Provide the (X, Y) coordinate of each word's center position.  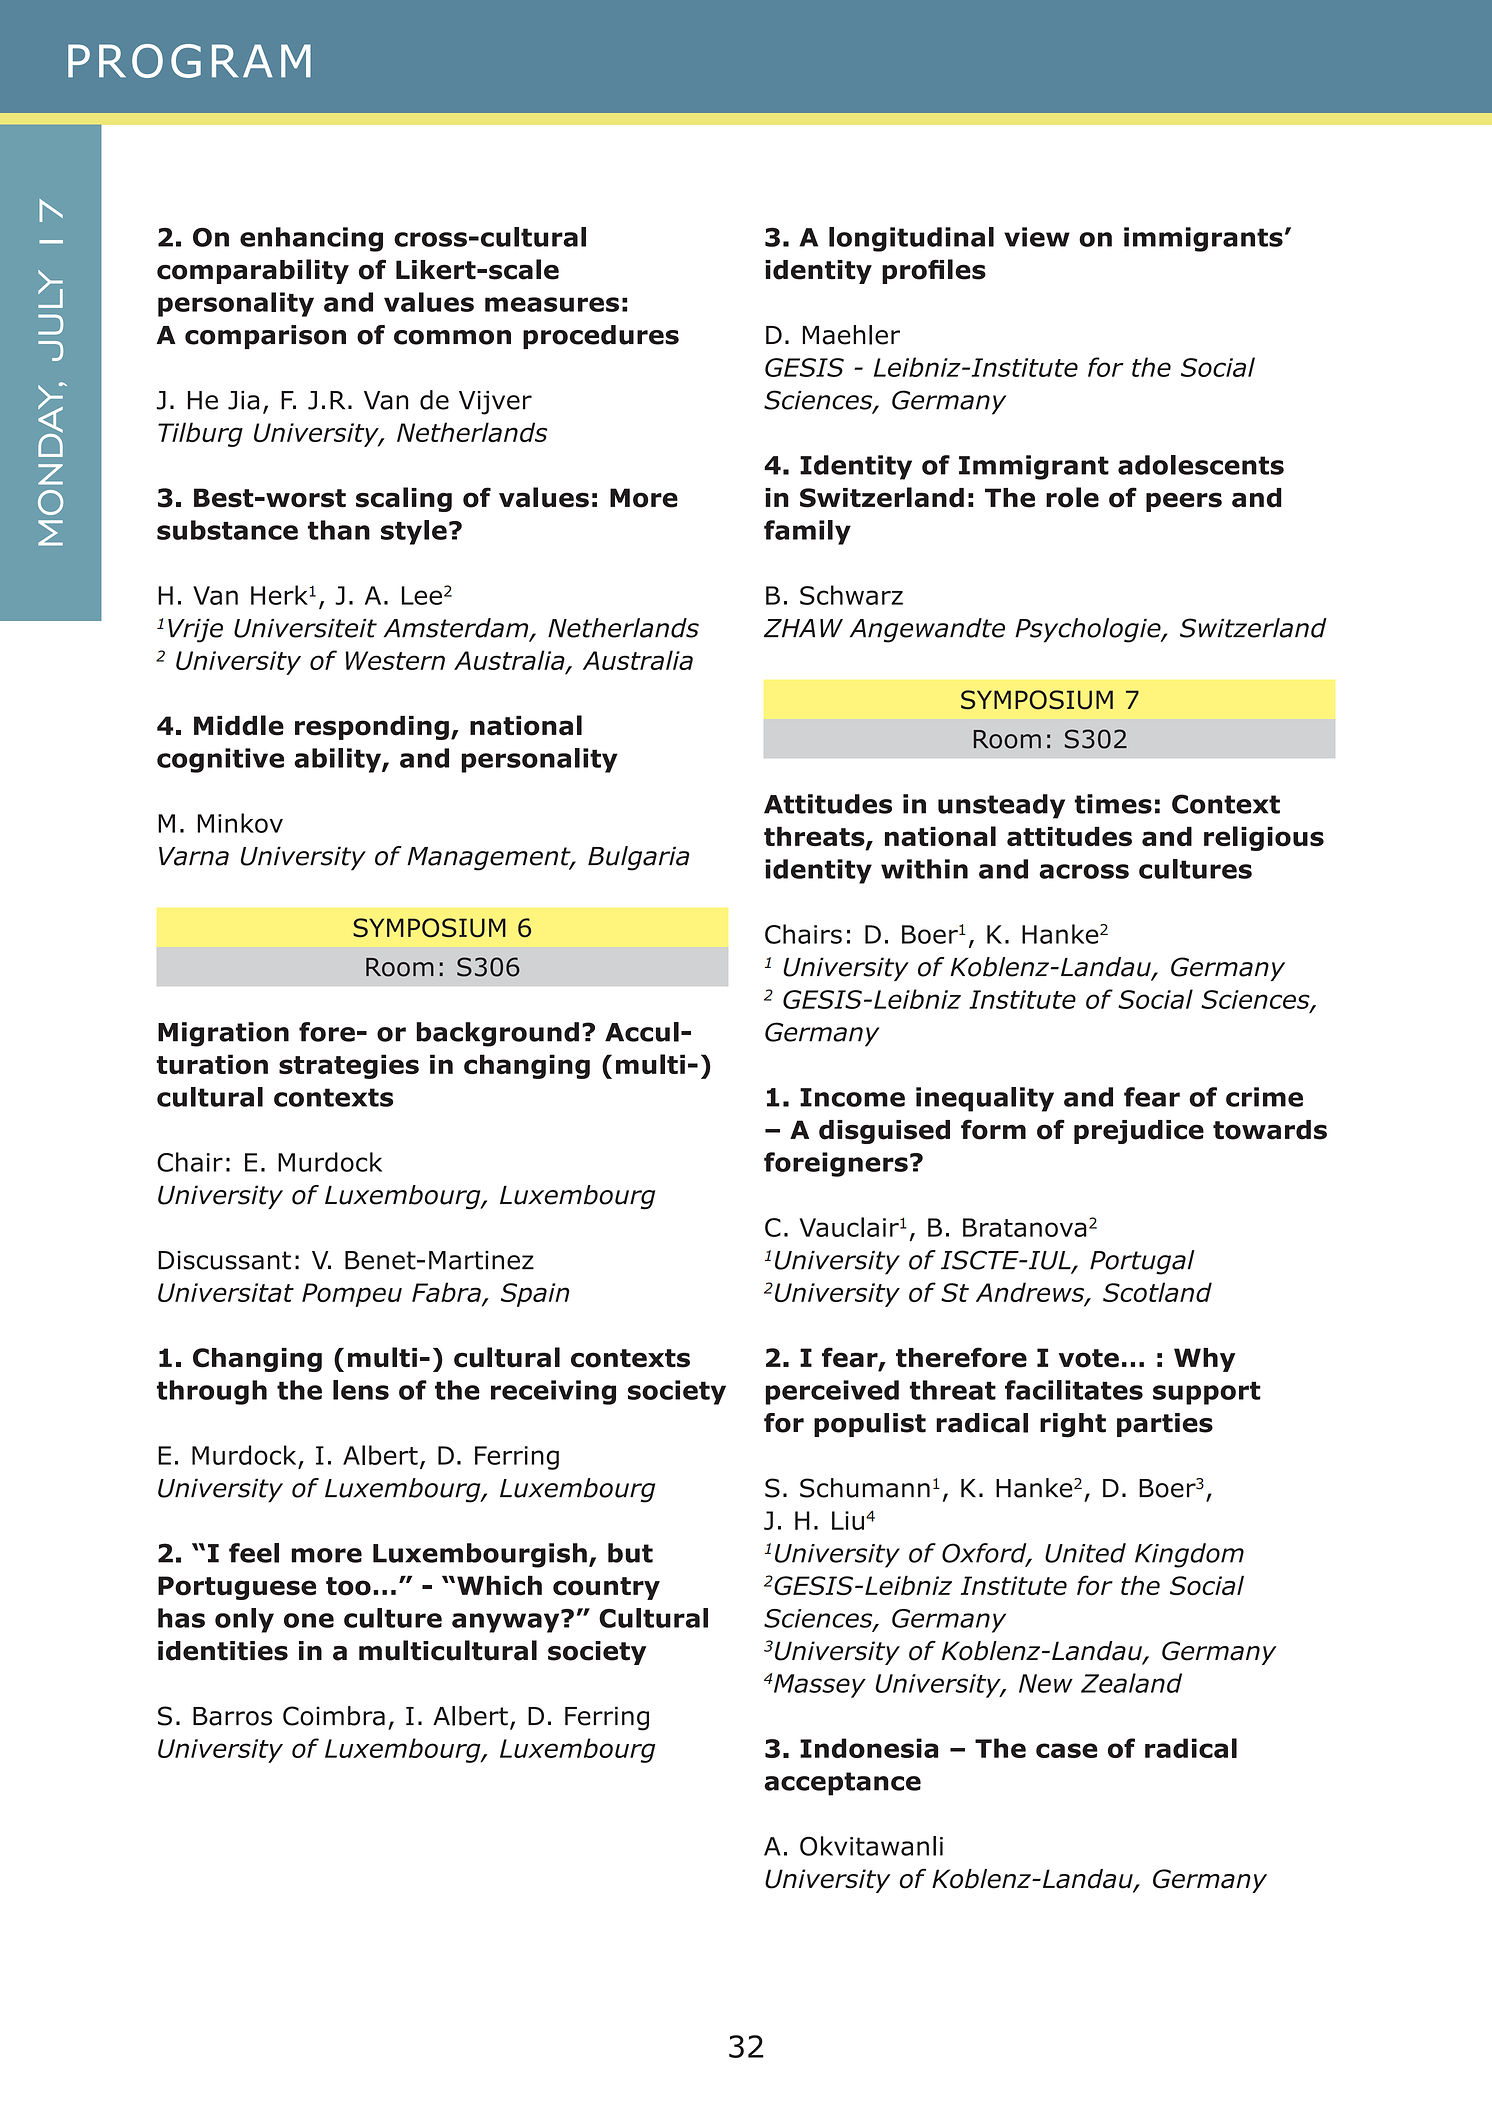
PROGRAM (189, 61)
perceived (832, 1392)
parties (1165, 1425)
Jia (243, 400)
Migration (223, 1034)
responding (372, 728)
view (1037, 237)
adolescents (1201, 465)
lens (361, 1390)
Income (852, 1097)
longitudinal (911, 239)
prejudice (1139, 1132)
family (807, 532)
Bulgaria (639, 858)
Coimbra (334, 1716)
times (1113, 804)
